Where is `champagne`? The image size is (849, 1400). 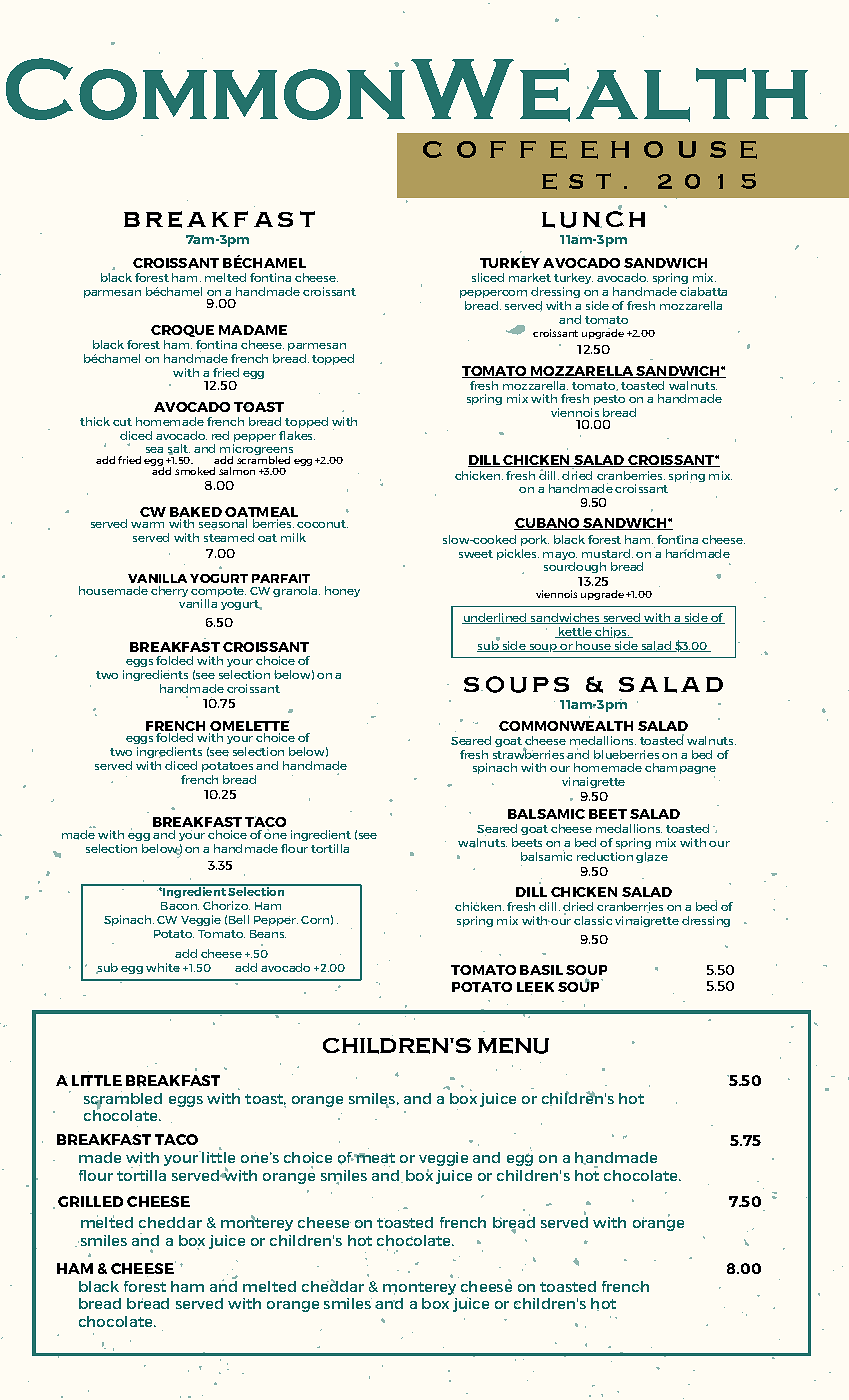 champagne is located at coordinates (680, 770).
